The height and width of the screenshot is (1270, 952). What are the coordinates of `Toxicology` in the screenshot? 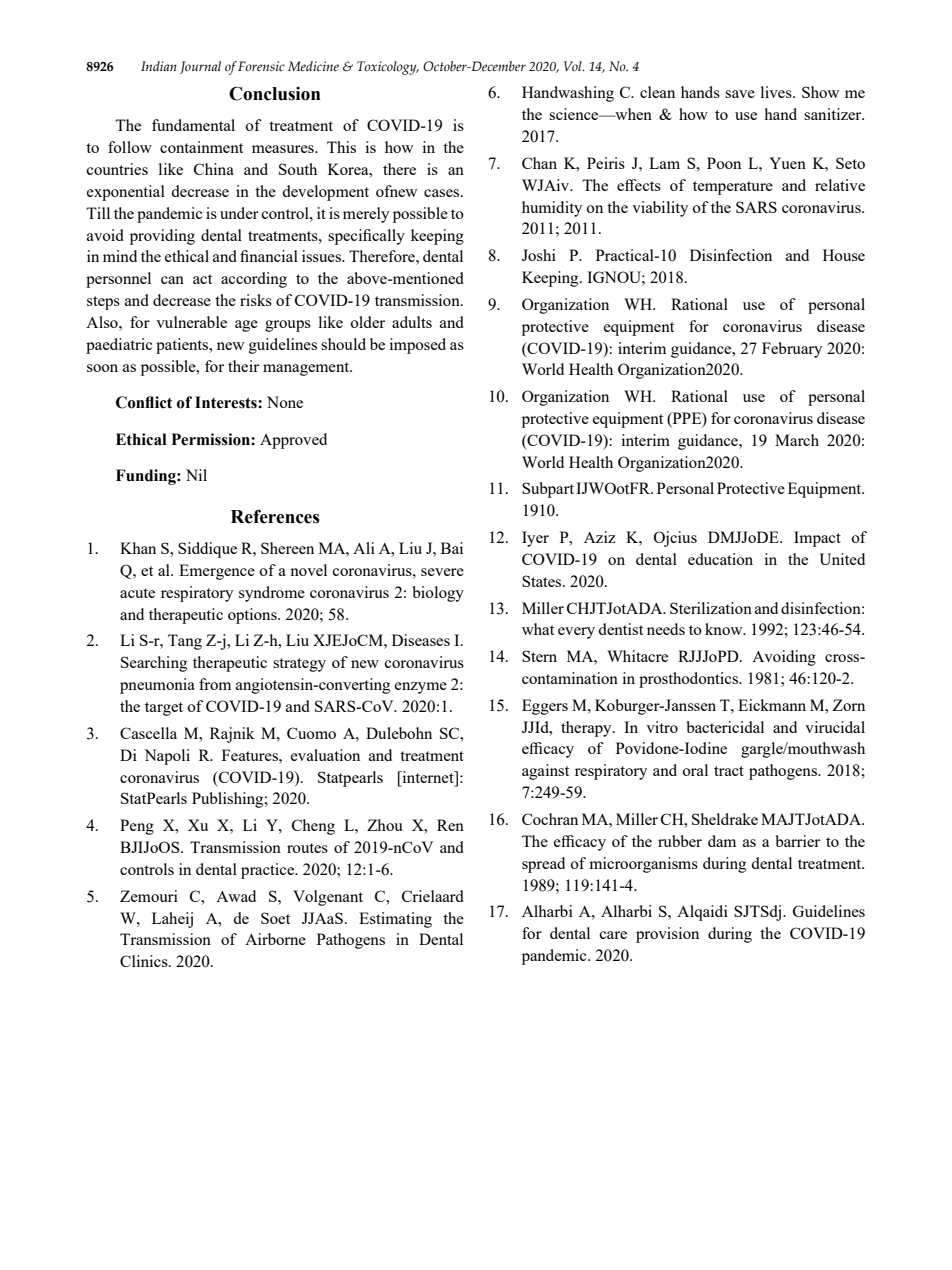 It's located at (388, 68).
